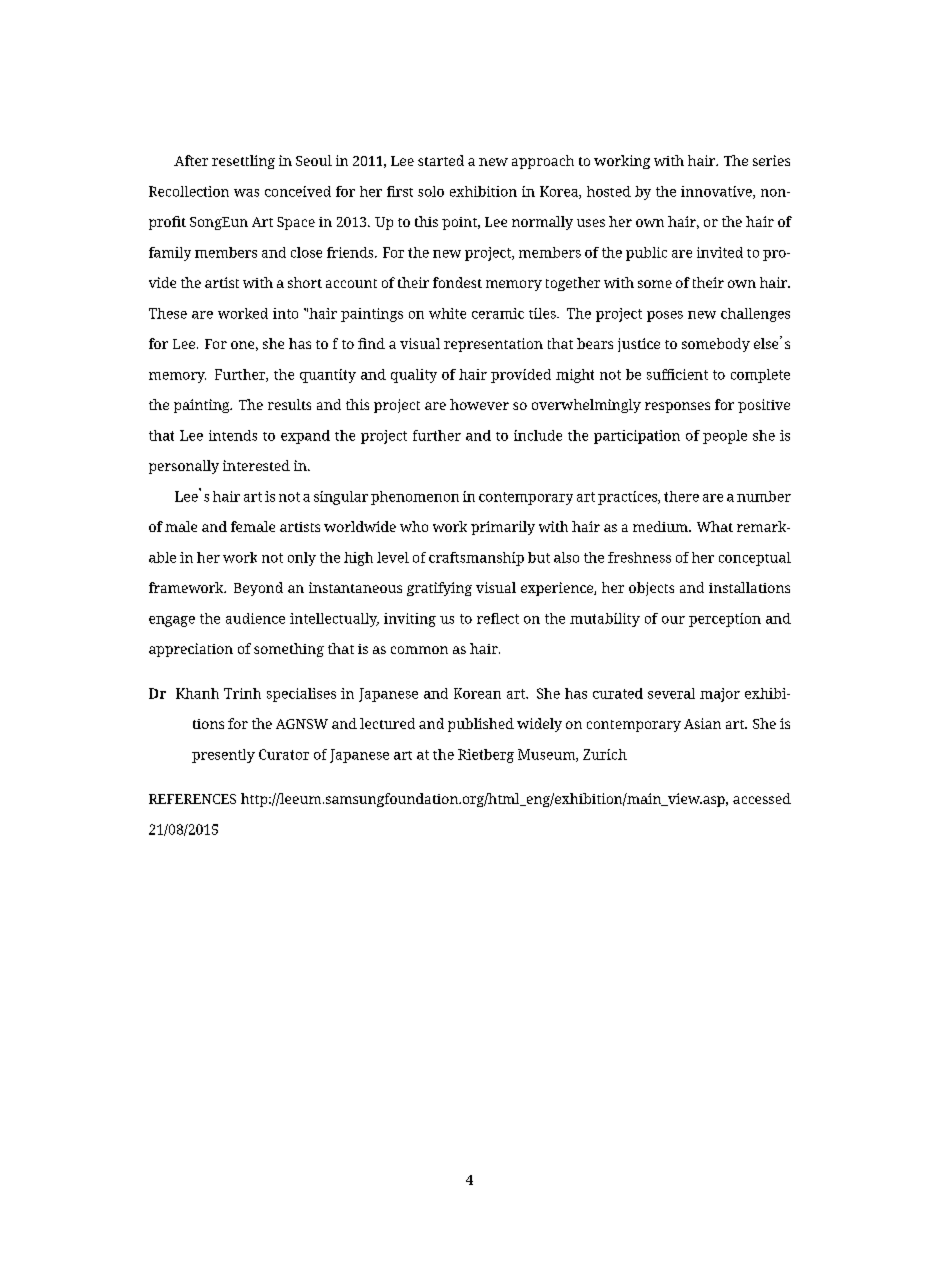 The width and height of the page is (941, 1288). What do you see at coordinates (285, 313) in the page?
I see `into` at bounding box center [285, 313].
